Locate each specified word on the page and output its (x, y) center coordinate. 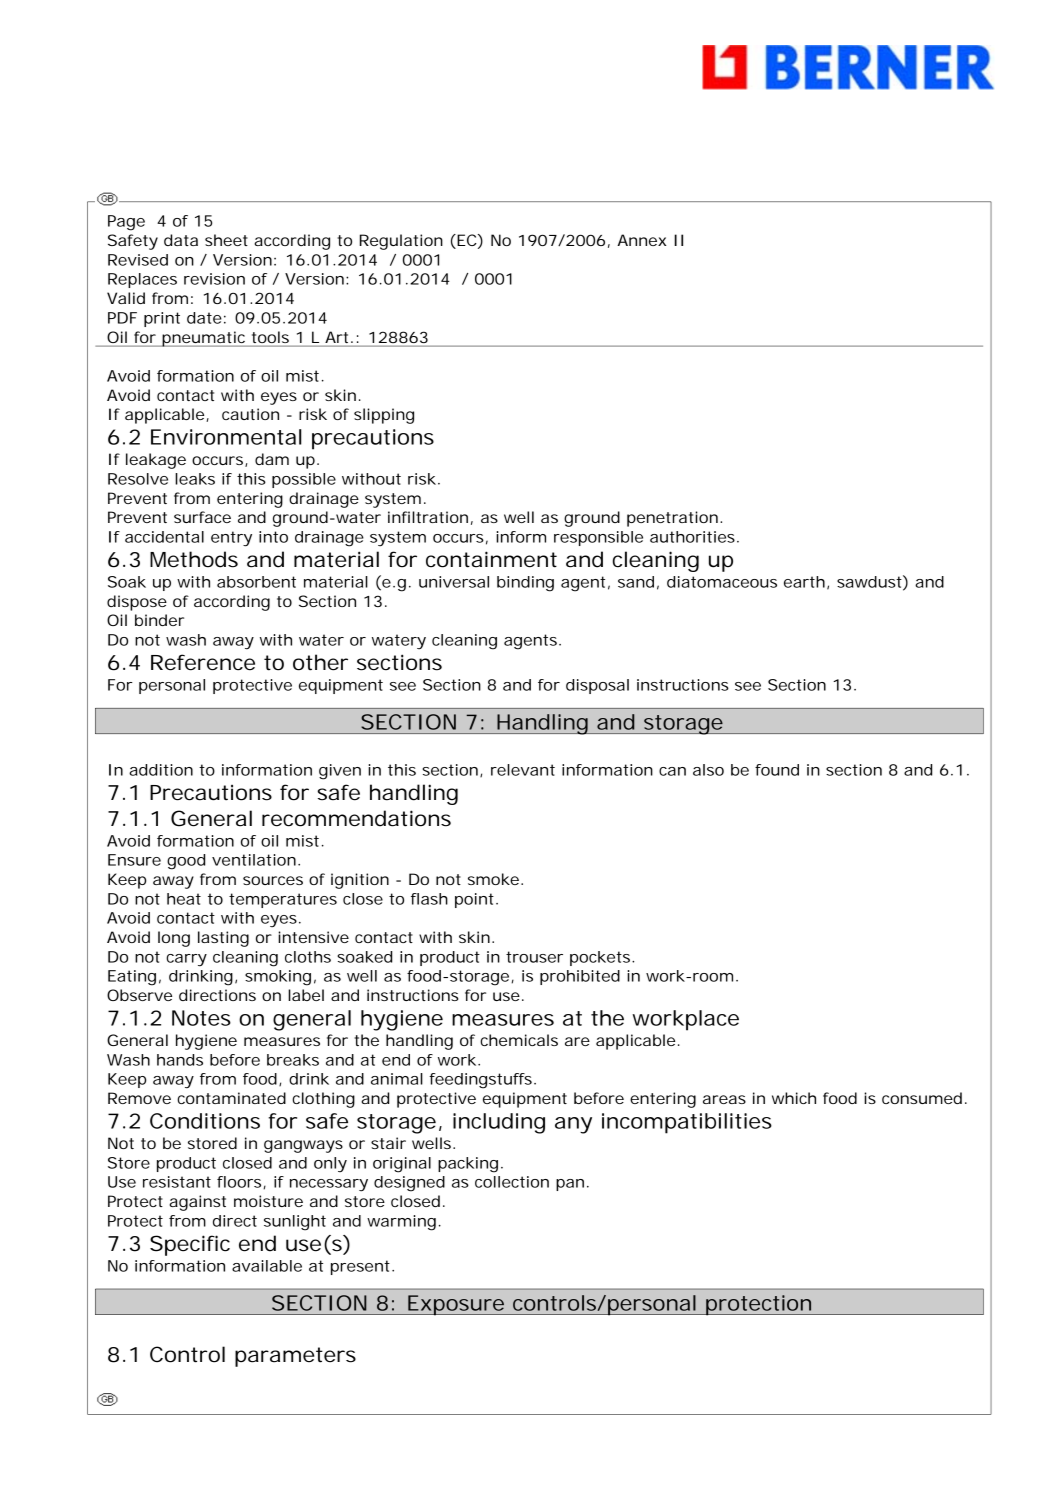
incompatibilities (687, 1123)
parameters (295, 1357)
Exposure (457, 1305)
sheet (226, 240)
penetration (674, 519)
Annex (641, 240)
